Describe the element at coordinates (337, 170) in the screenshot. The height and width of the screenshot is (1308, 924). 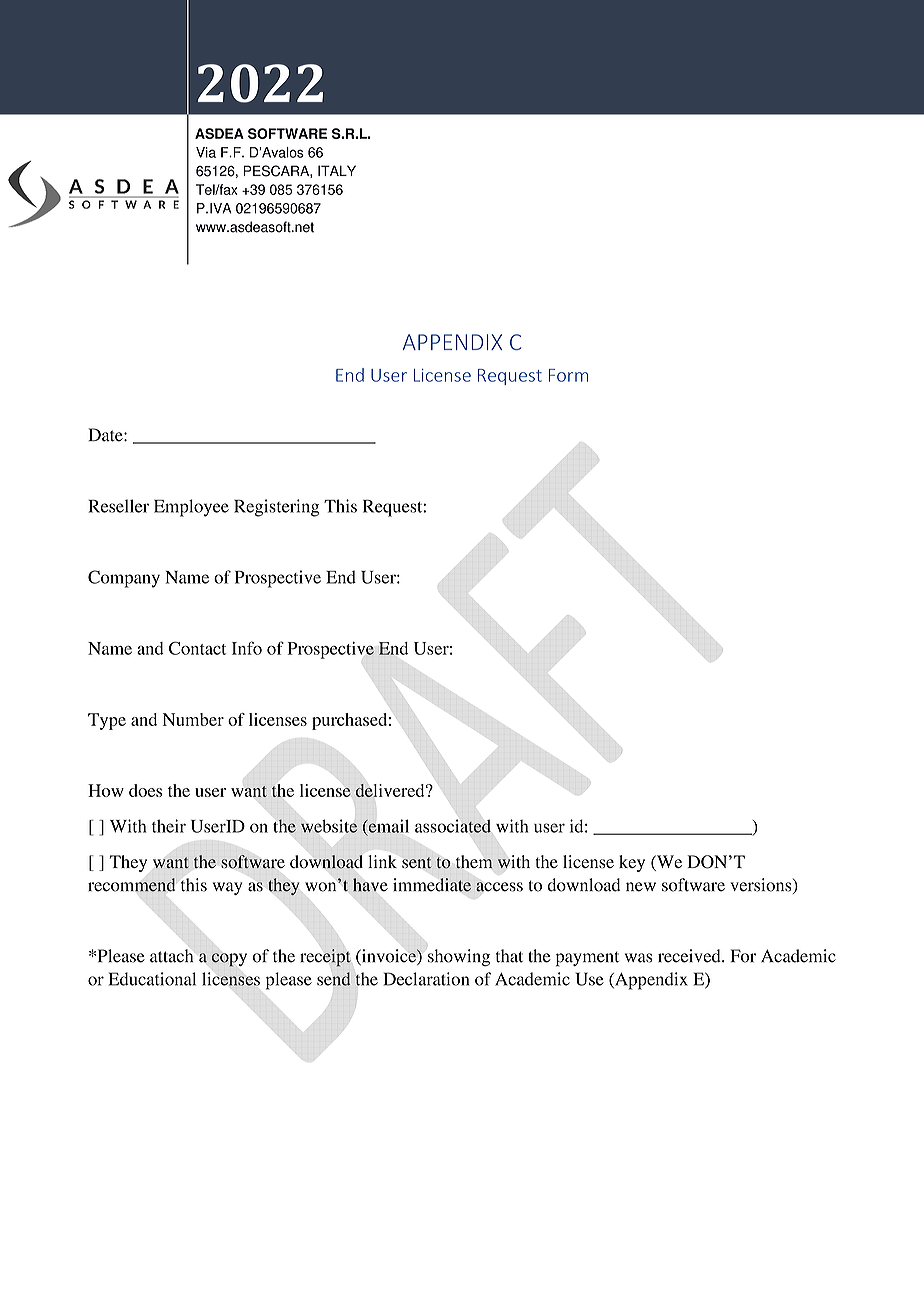
I see `ITALY` at that location.
